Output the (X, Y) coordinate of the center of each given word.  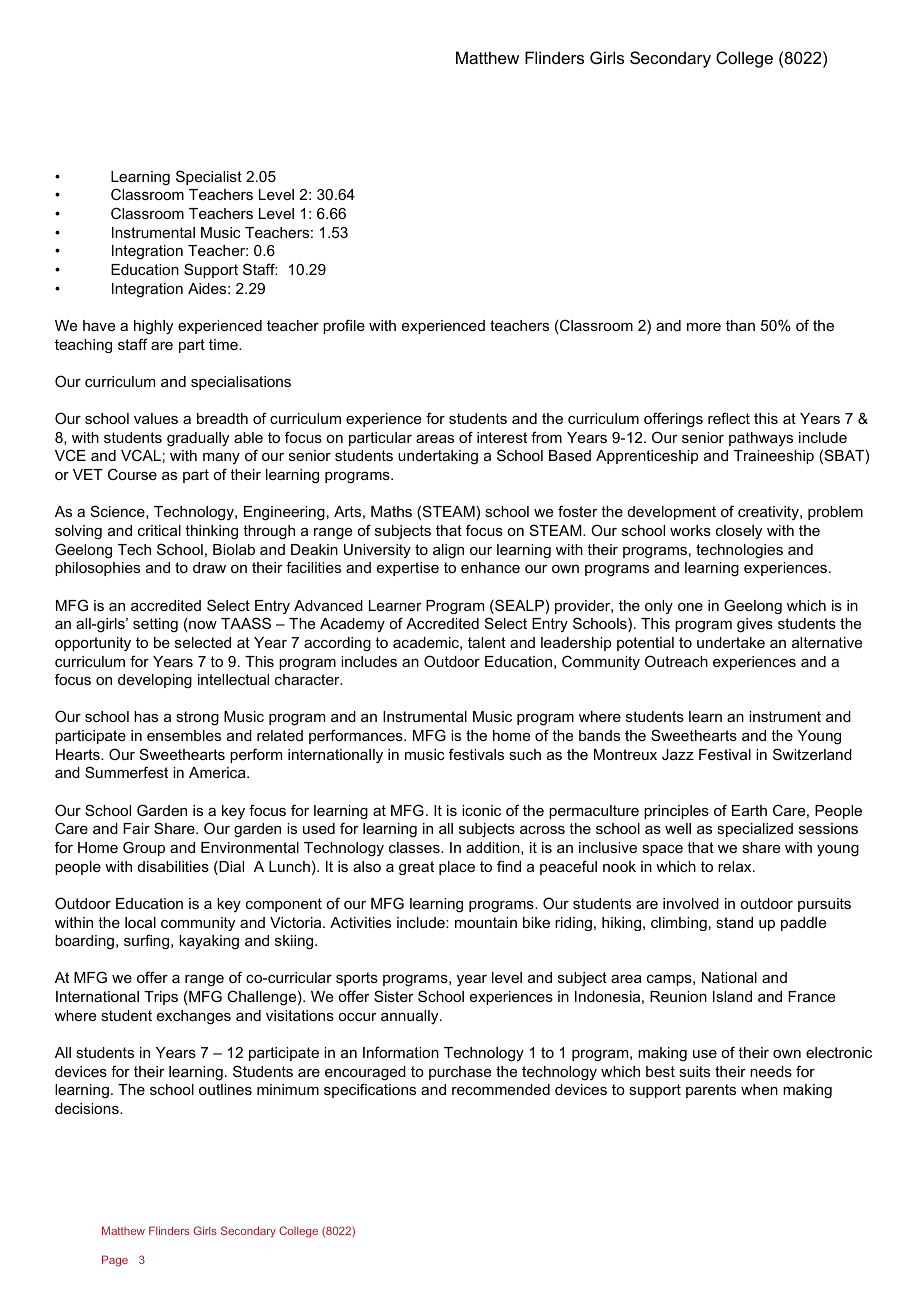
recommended (501, 1089)
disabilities (173, 866)
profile (344, 326)
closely (739, 532)
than (740, 325)
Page (115, 1261)
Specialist (209, 177)
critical (159, 530)
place (457, 868)
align (448, 551)
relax (736, 866)
